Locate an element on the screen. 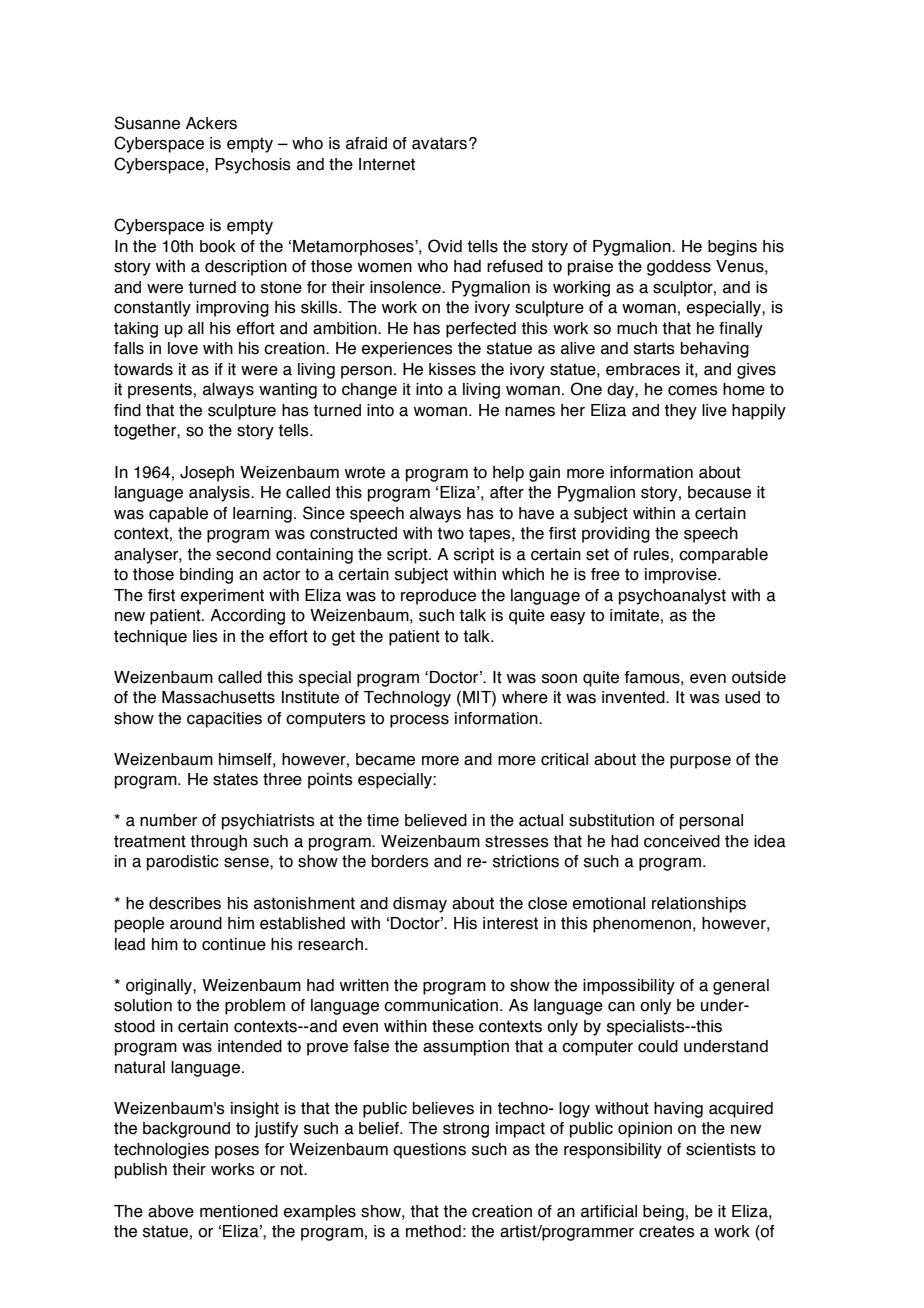  love is located at coordinates (183, 348).
